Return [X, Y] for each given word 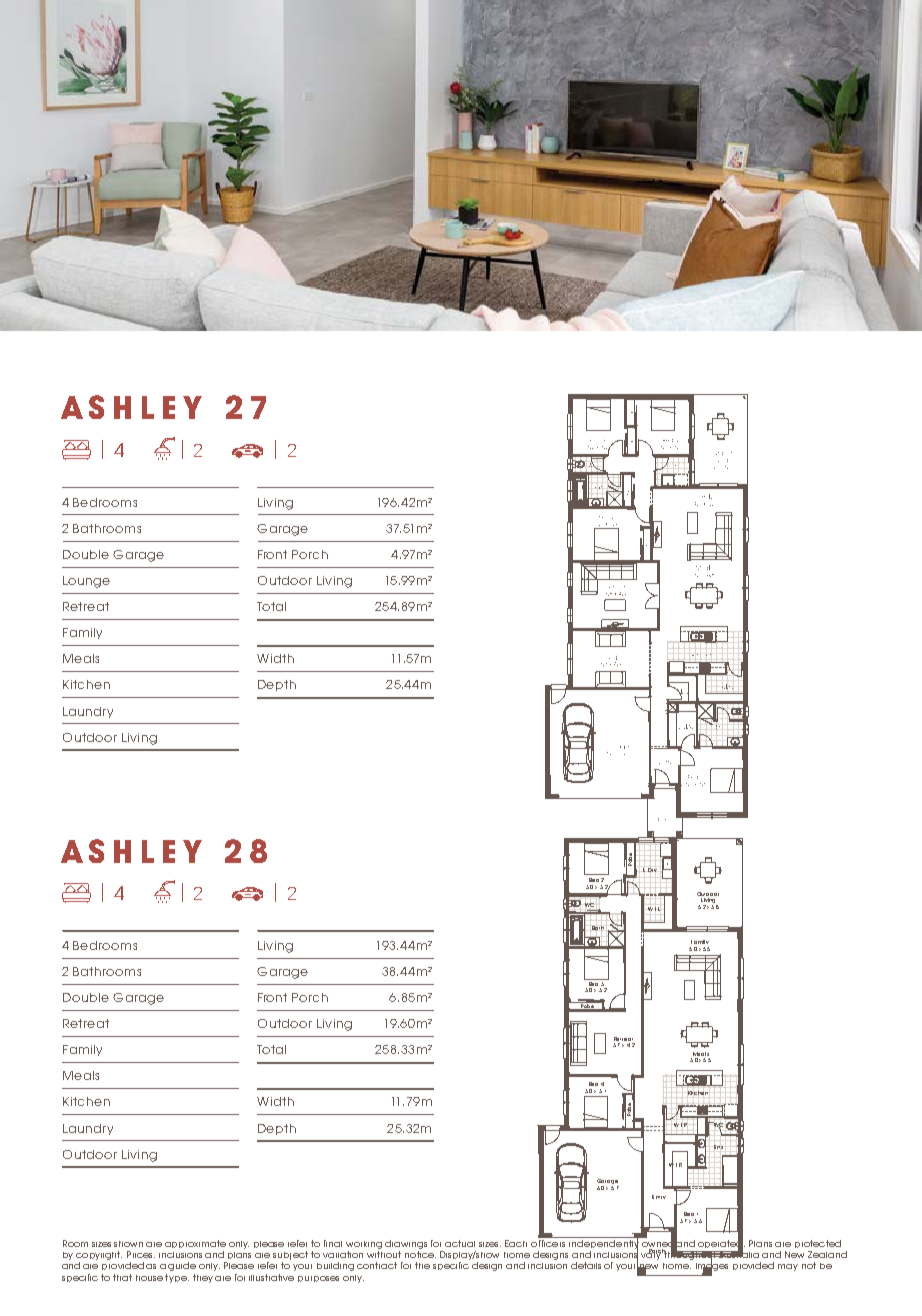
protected [818, 1244]
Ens [718, 1147]
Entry [659, 1197]
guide [182, 1266]
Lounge [86, 582]
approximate [195, 1244]
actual [460, 1243]
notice [420, 1254]
